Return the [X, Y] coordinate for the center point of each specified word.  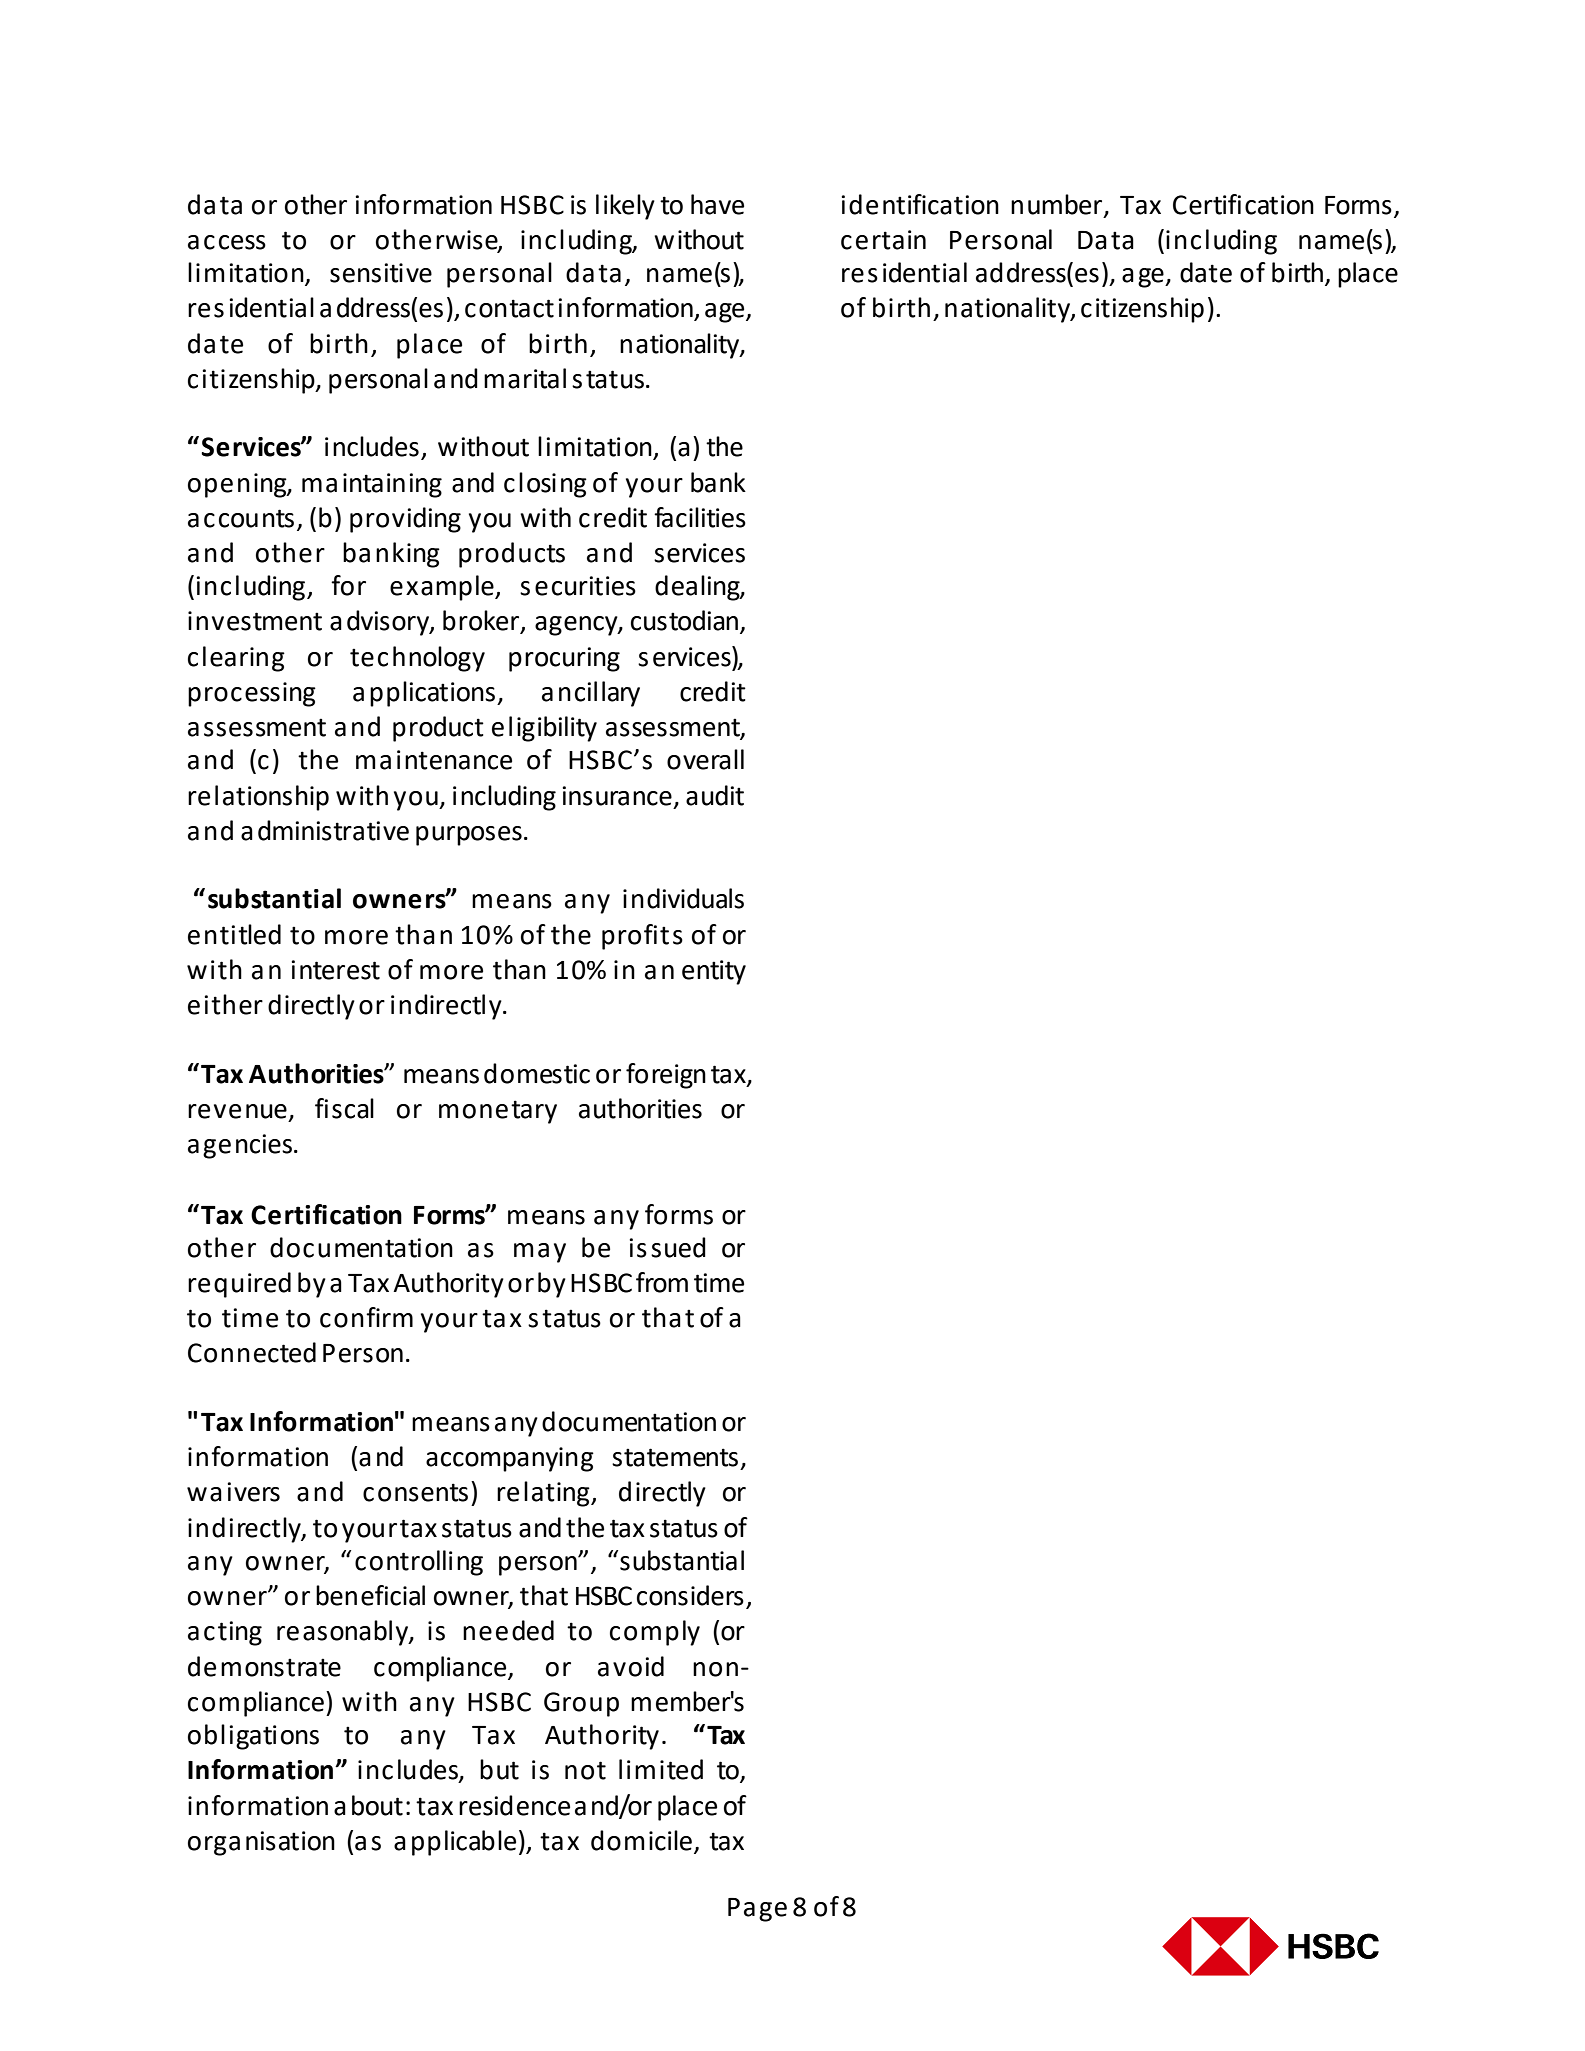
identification [920, 204]
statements [675, 1457]
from [662, 1282]
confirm [366, 1317]
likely [625, 207]
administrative [325, 830]
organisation [261, 1843]
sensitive [381, 273]
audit [715, 795]
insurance [617, 796]
